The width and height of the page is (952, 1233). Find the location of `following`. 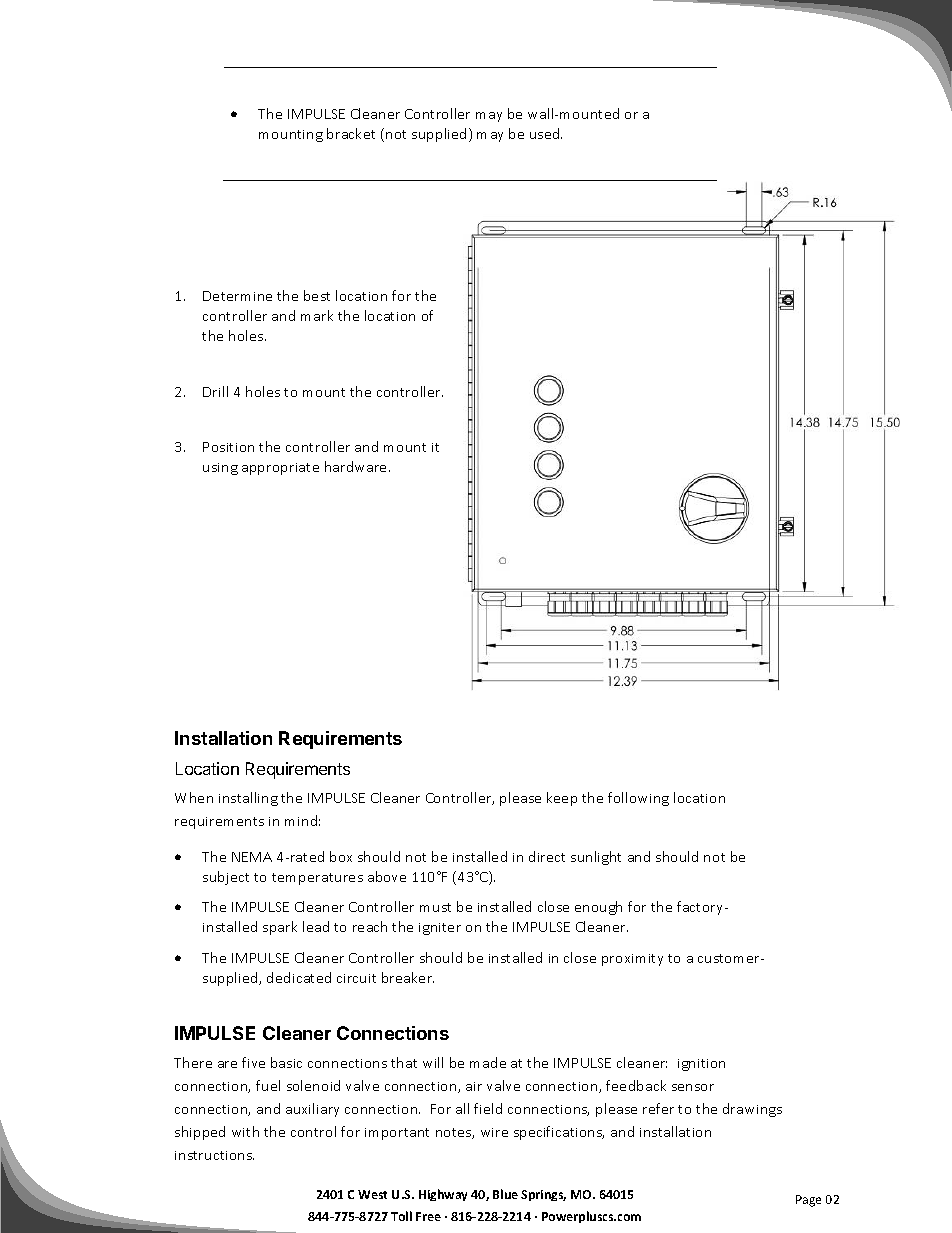

following is located at coordinates (638, 799).
